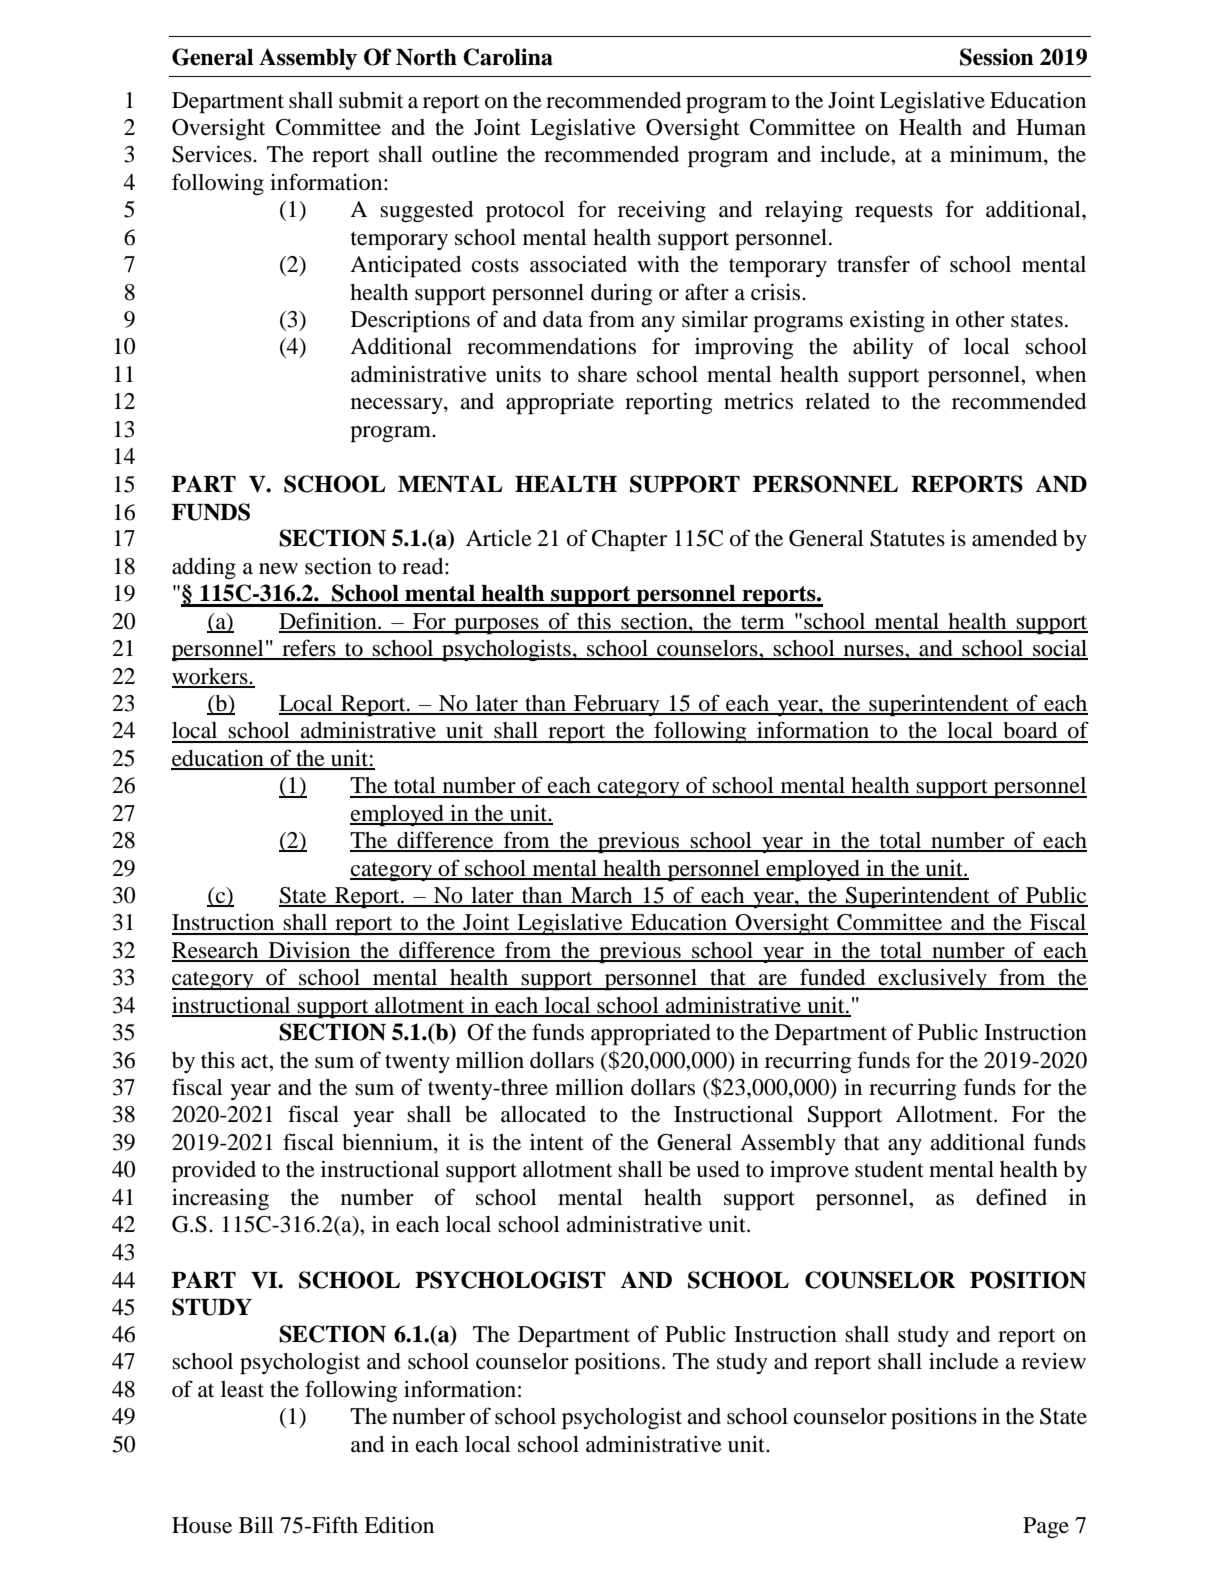  I want to click on Division, so click(309, 951).
